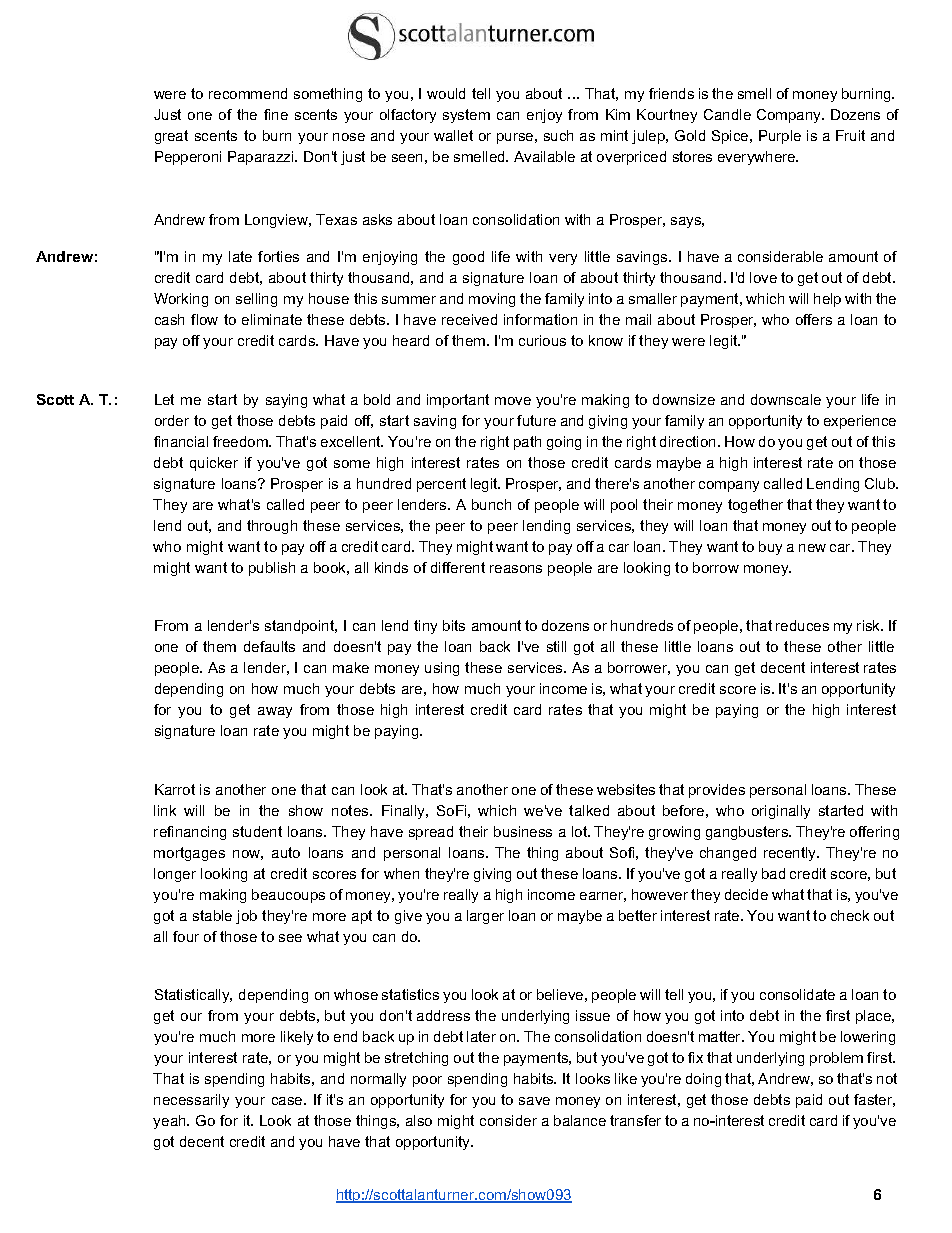 This screenshot has width=952, height=1233. What do you see at coordinates (542, 340) in the screenshot?
I see `curious` at bounding box center [542, 340].
